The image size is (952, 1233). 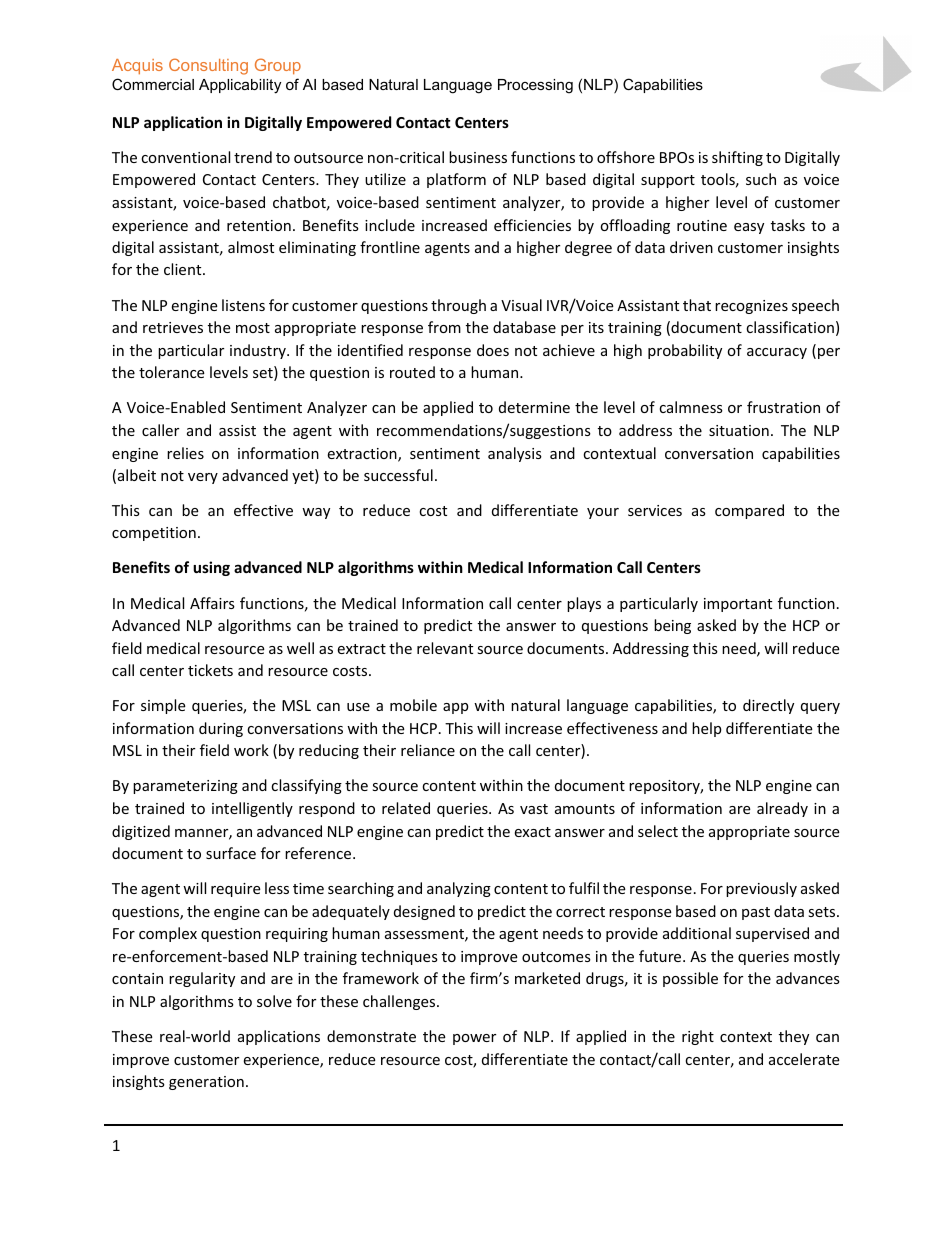 I want to click on relies, so click(x=185, y=453).
